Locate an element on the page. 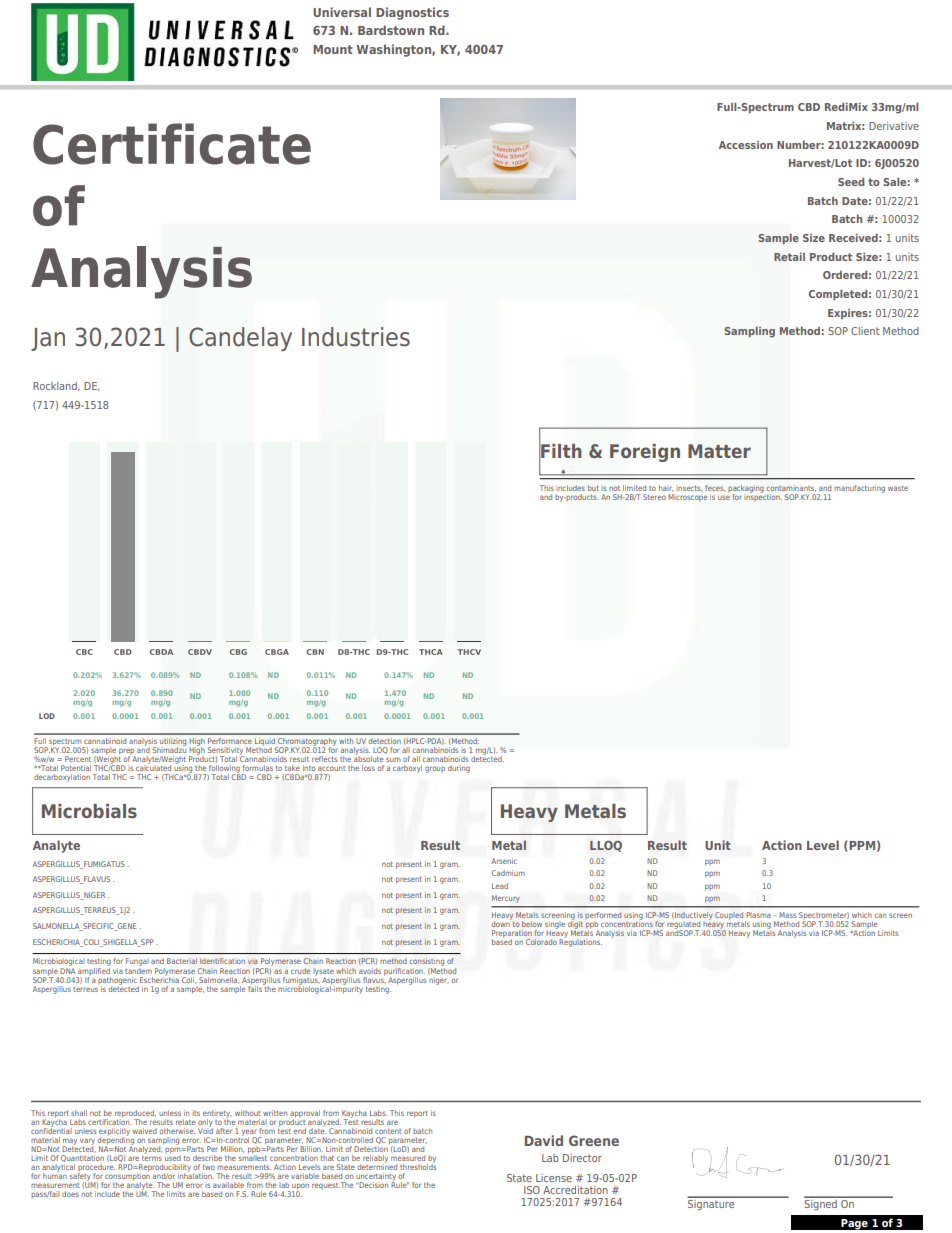  Diagnostics is located at coordinates (412, 13).
